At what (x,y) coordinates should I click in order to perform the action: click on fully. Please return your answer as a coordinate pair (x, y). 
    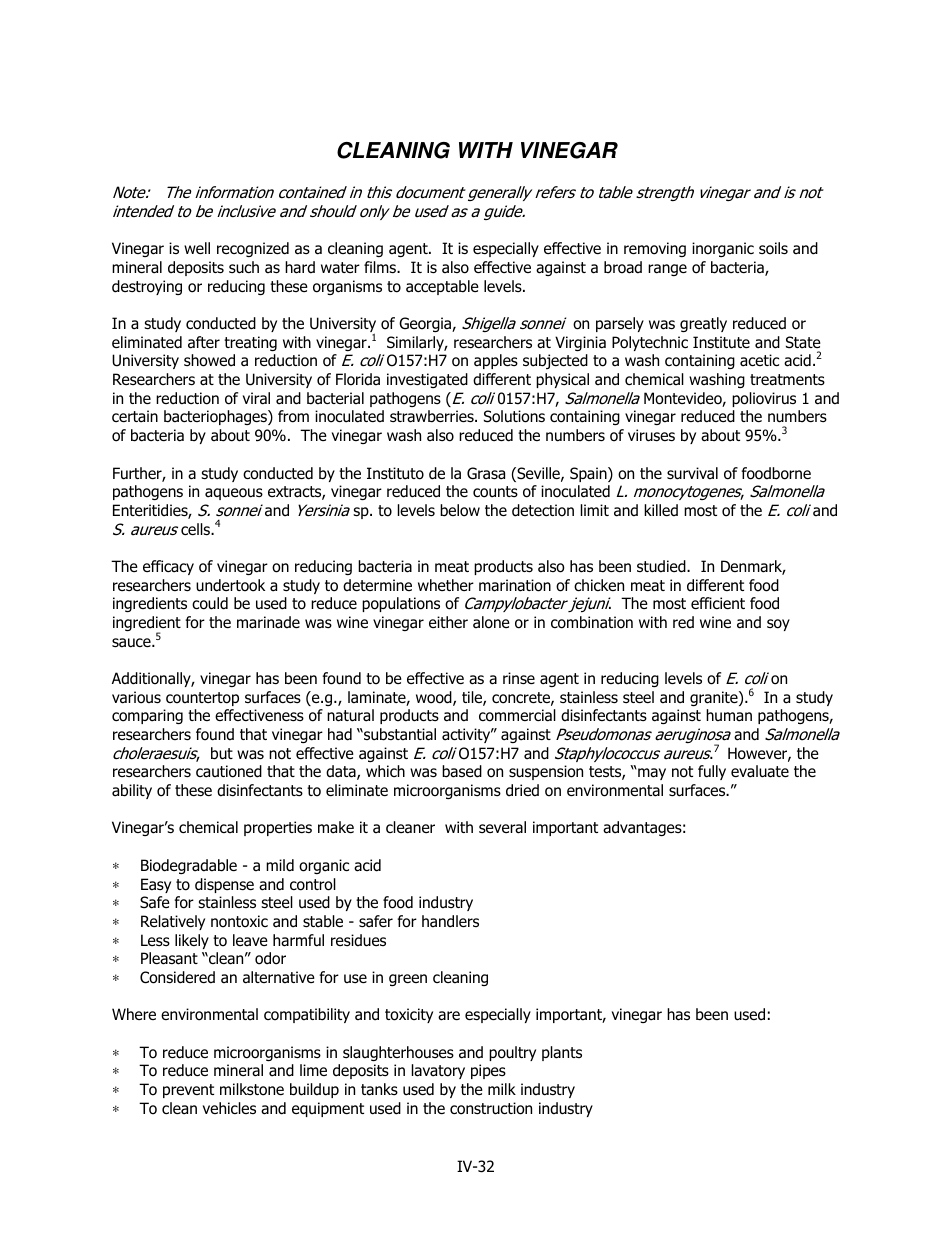
    Looking at the image, I should click on (712, 772).
